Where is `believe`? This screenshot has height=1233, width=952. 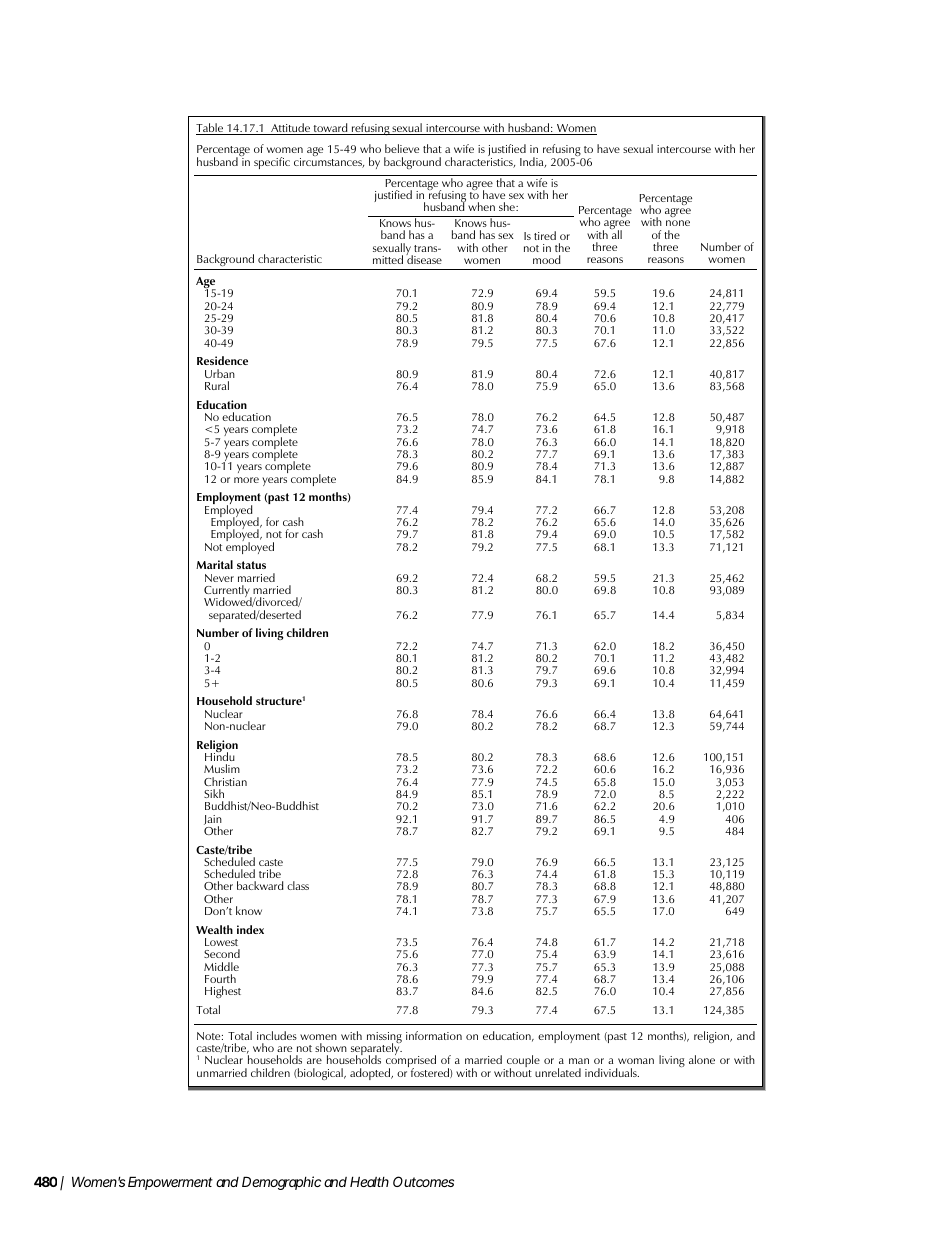 believe is located at coordinates (402, 148).
